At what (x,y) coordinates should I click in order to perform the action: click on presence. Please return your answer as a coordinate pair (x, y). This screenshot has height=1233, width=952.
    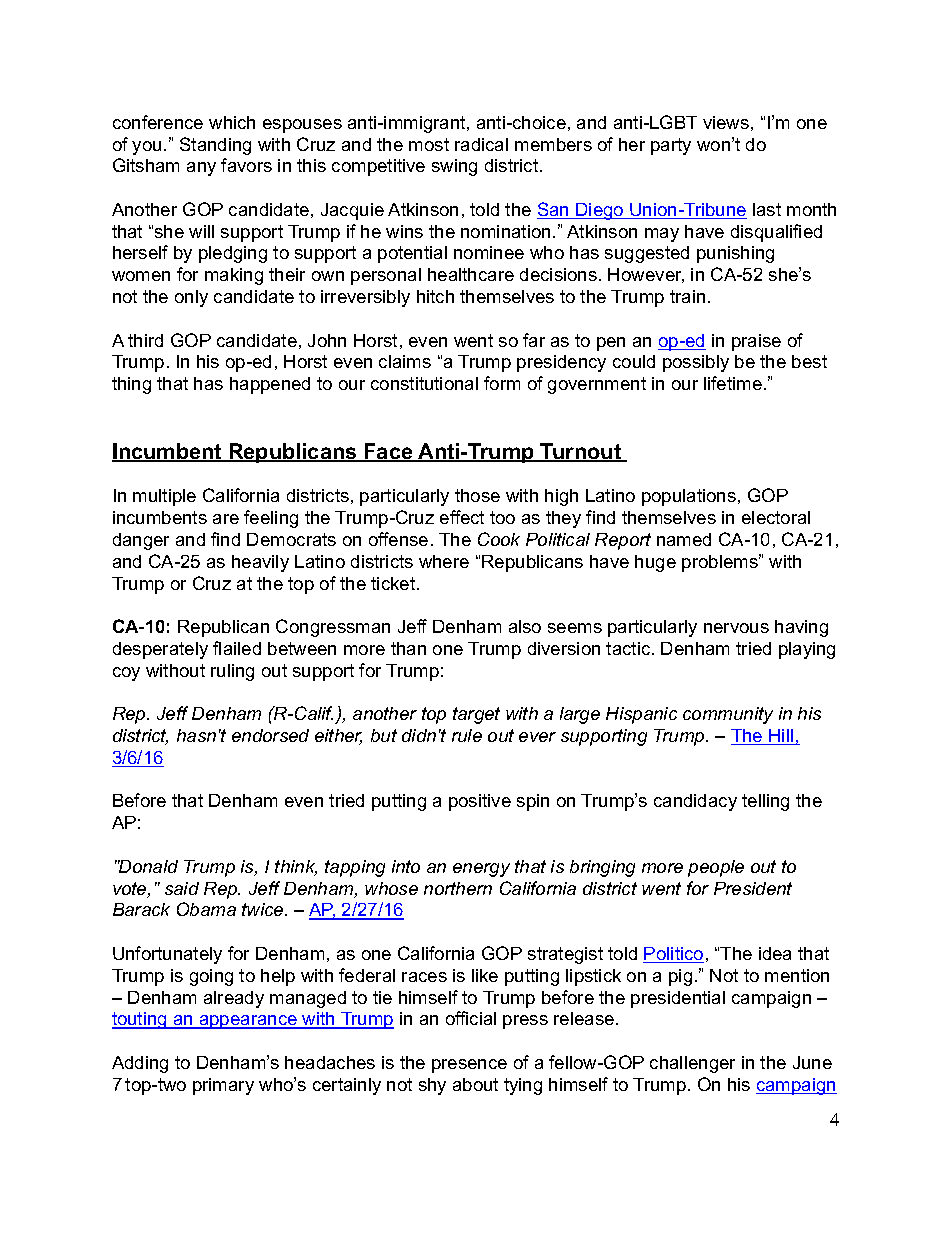
    Looking at the image, I should click on (469, 1066).
